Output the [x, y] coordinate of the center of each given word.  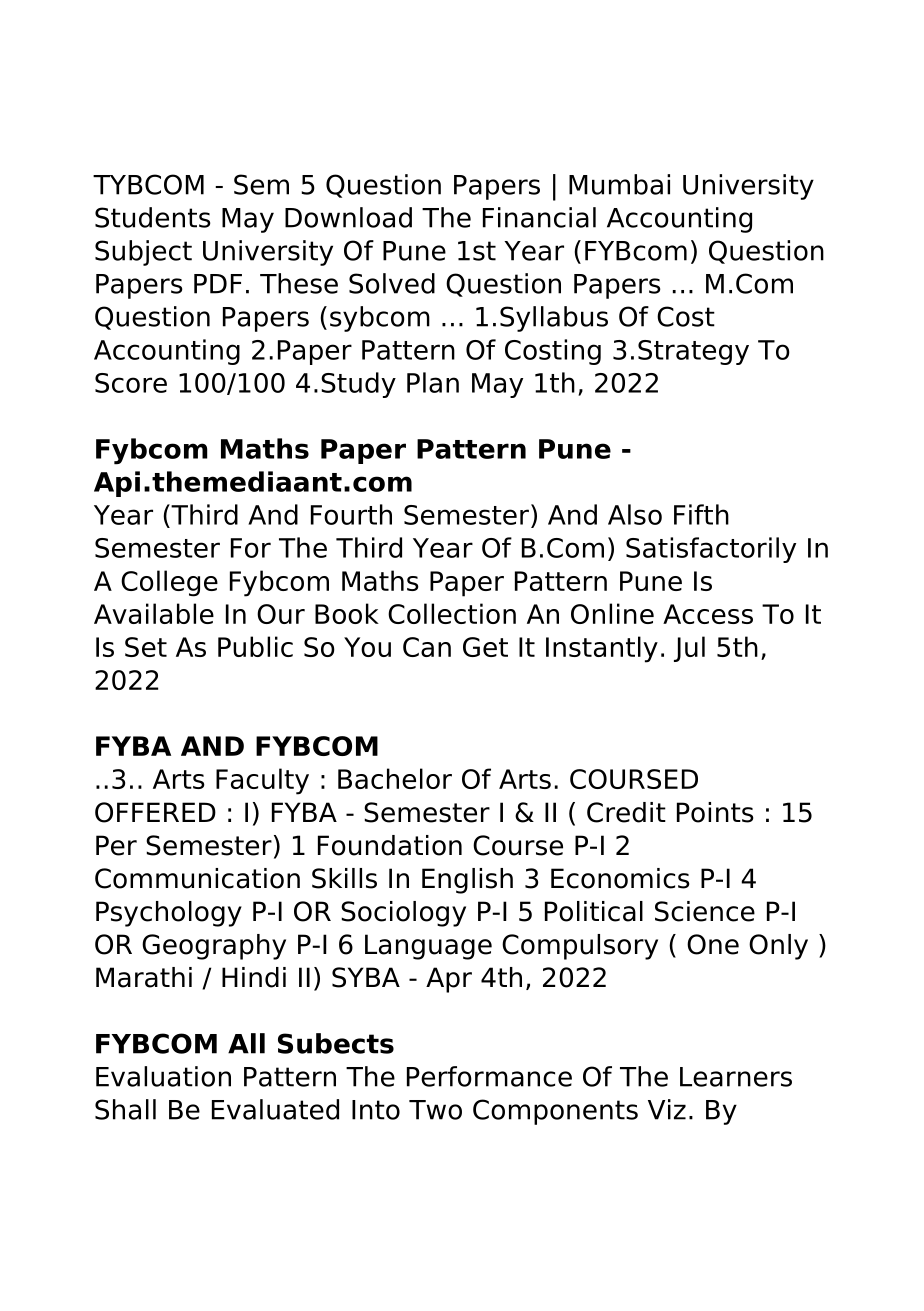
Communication [197, 878]
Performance [489, 1076]
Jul [689, 649]
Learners [736, 1077]
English [467, 881]
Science [705, 911]
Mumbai [619, 184]
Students [153, 217]
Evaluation [163, 1076]
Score [131, 383]
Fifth [701, 514]
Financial [539, 217]
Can [427, 647]
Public [255, 646]
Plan [433, 382]
